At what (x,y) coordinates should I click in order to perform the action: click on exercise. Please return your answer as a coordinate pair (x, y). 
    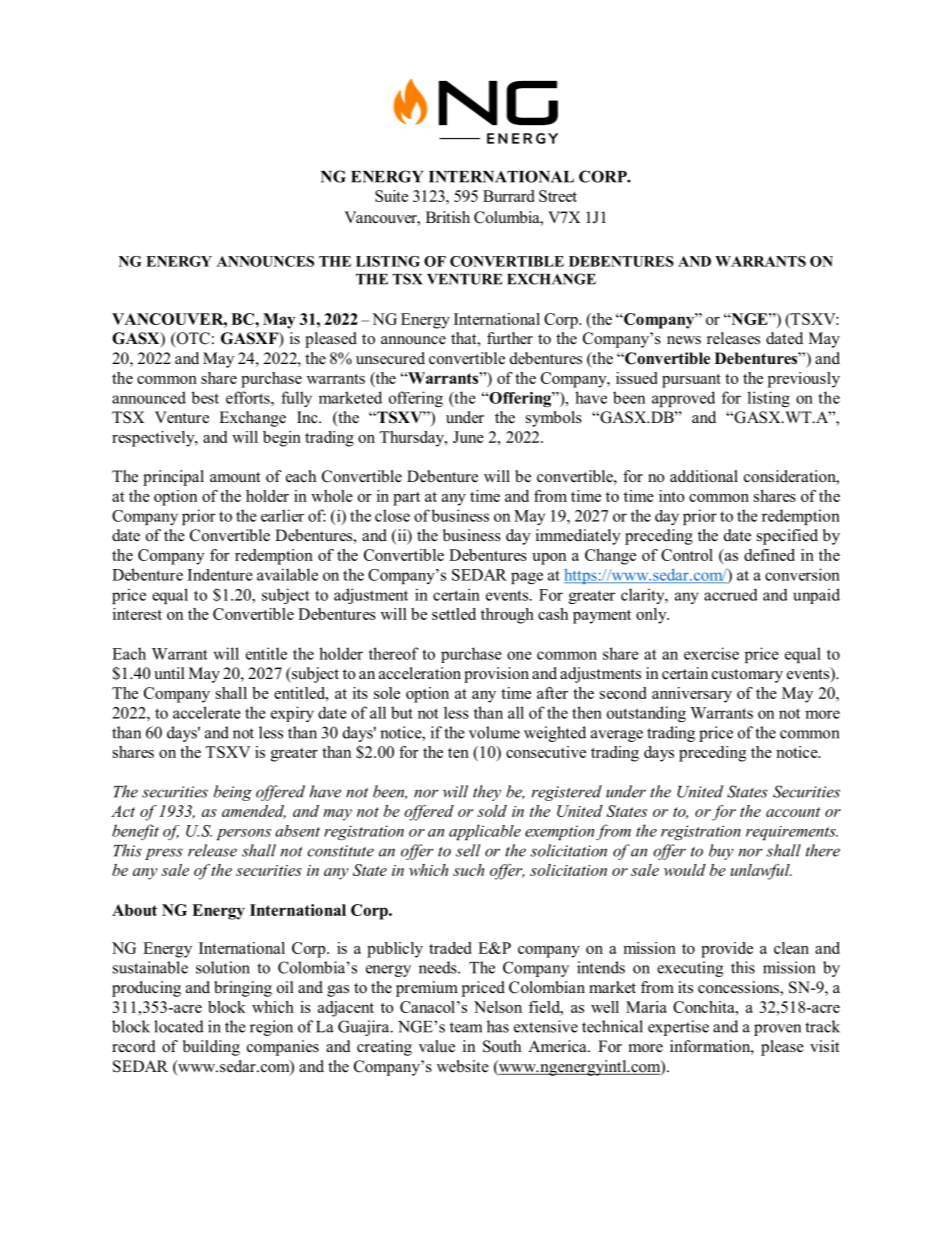
    Looking at the image, I should click on (711, 653).
